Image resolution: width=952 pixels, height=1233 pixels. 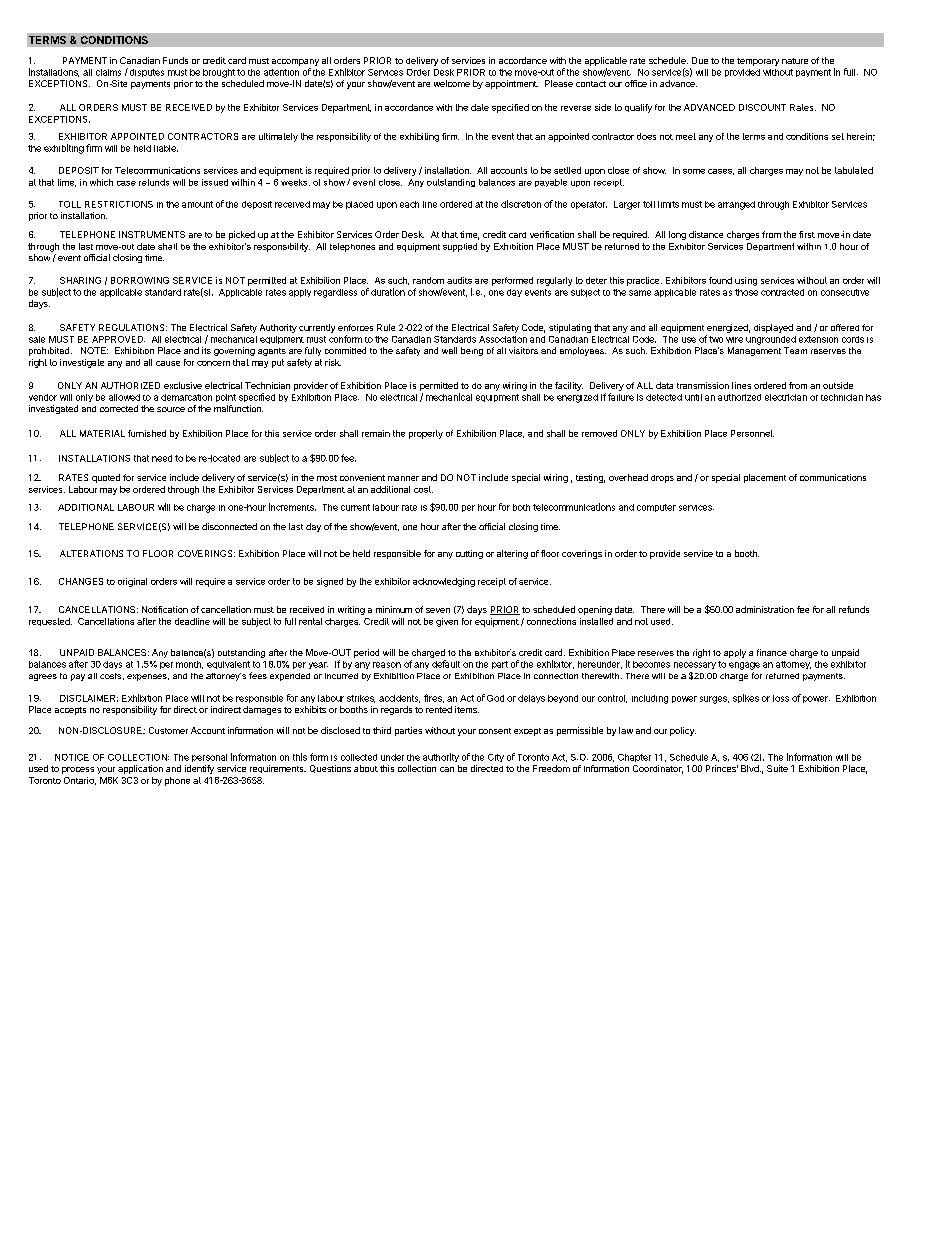 I want to click on property, so click(x=426, y=434).
